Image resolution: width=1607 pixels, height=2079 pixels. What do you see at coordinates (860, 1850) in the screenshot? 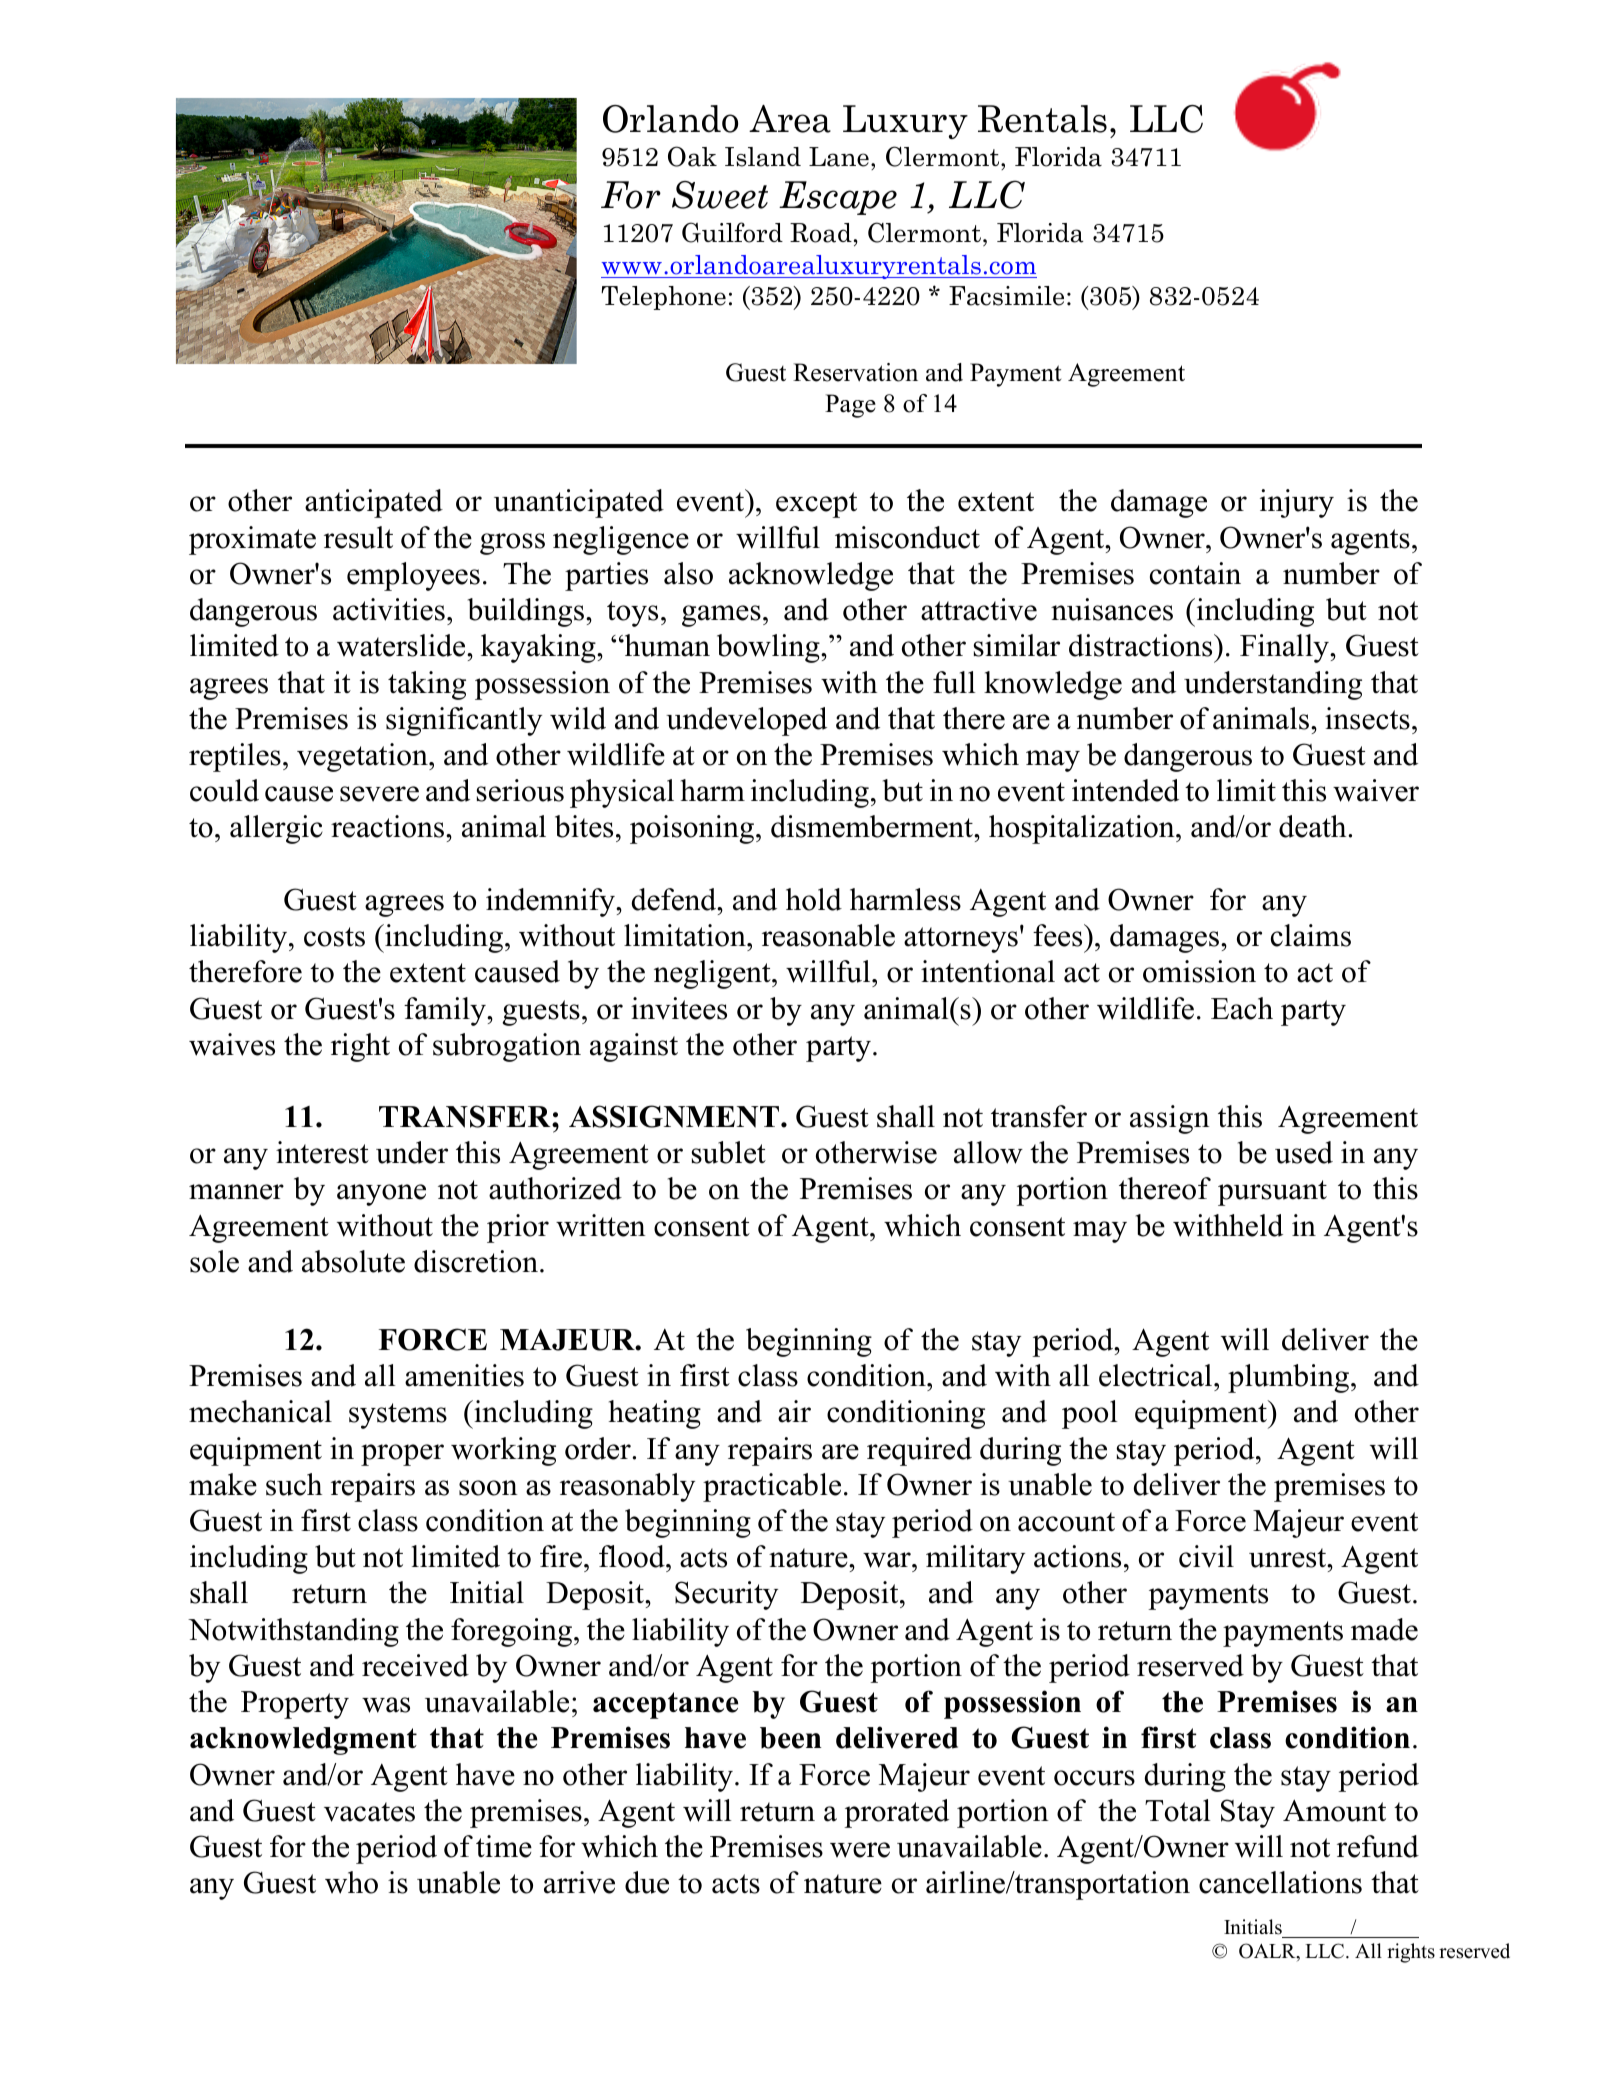
I see `were` at bounding box center [860, 1850].
